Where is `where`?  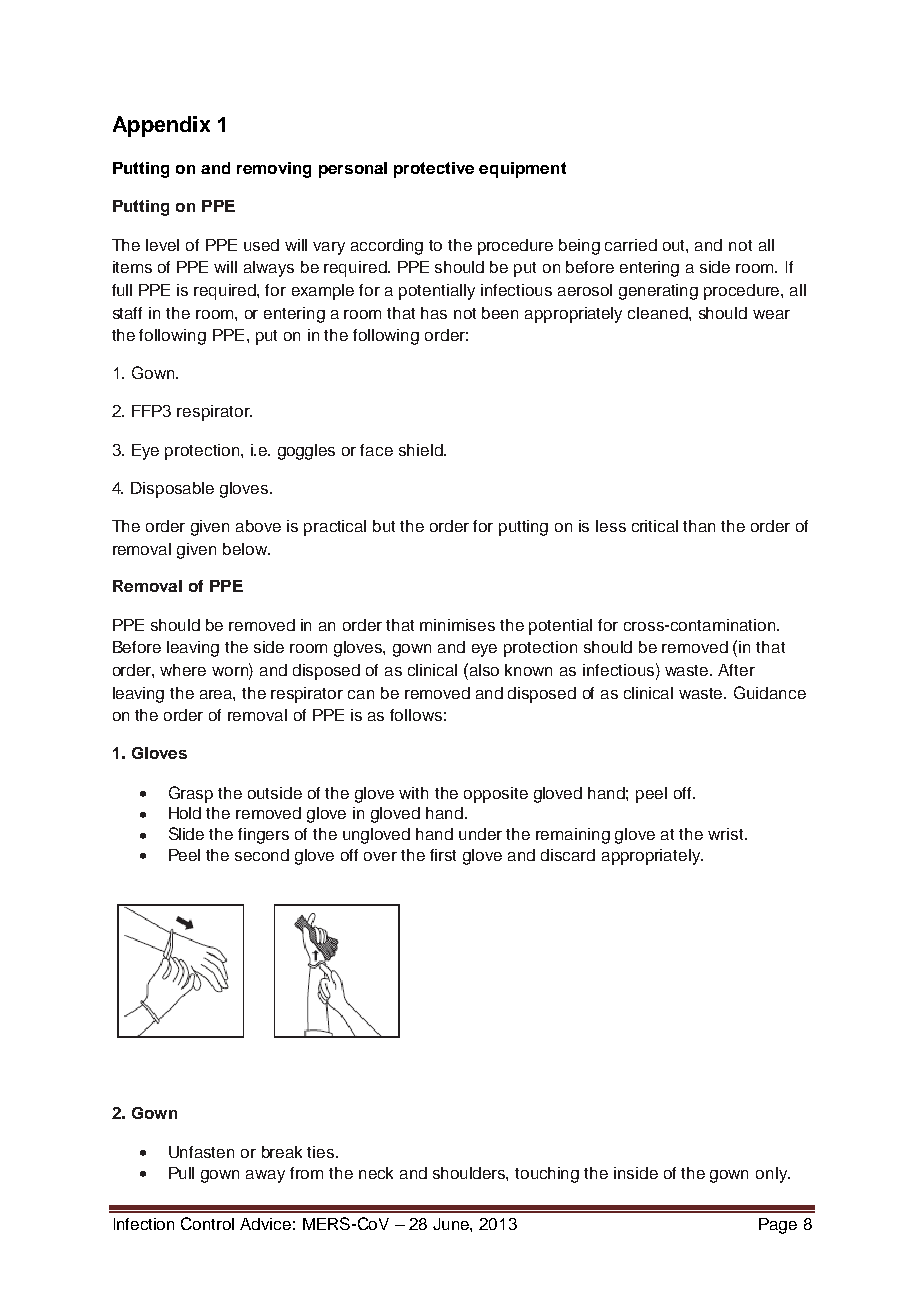
where is located at coordinates (183, 670).
